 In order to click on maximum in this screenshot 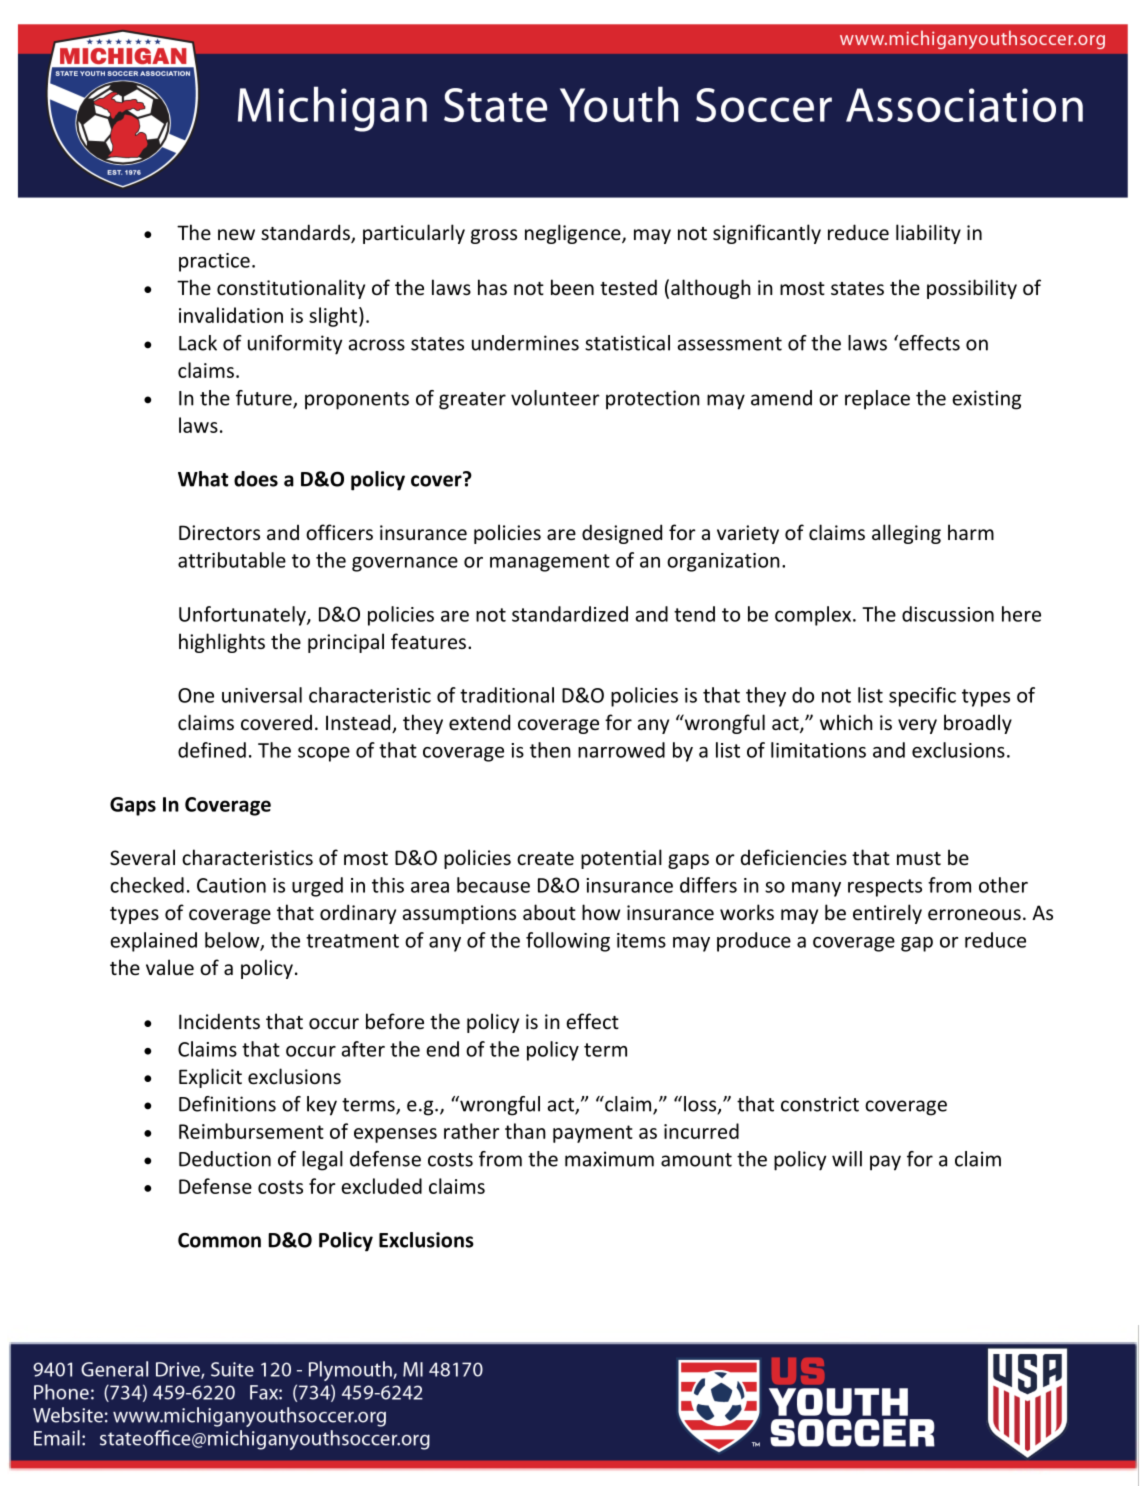, I will do `click(609, 1159)`.
